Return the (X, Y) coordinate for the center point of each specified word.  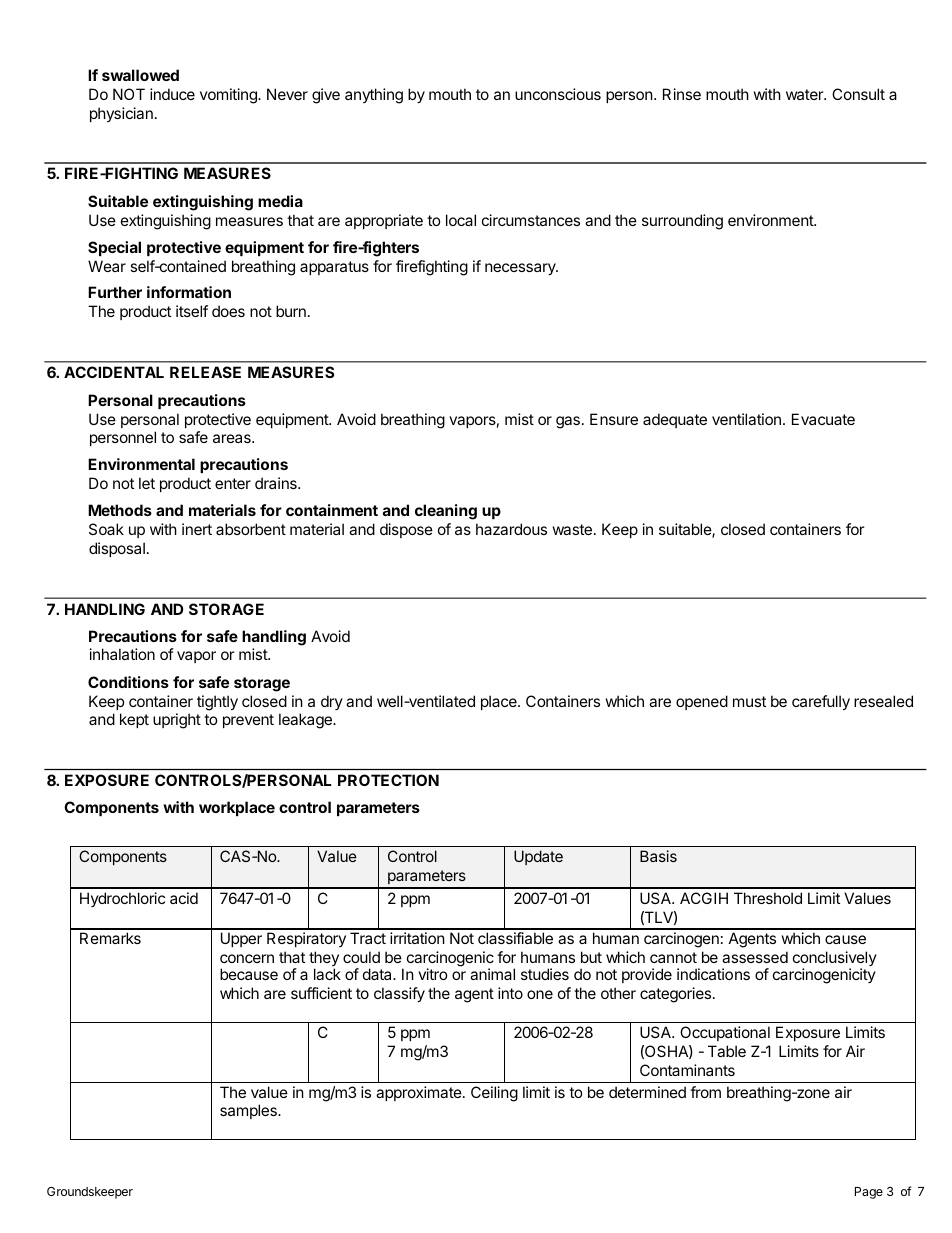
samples (249, 1111)
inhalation (122, 654)
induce (172, 94)
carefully (821, 702)
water (806, 94)
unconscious (558, 94)
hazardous (511, 529)
